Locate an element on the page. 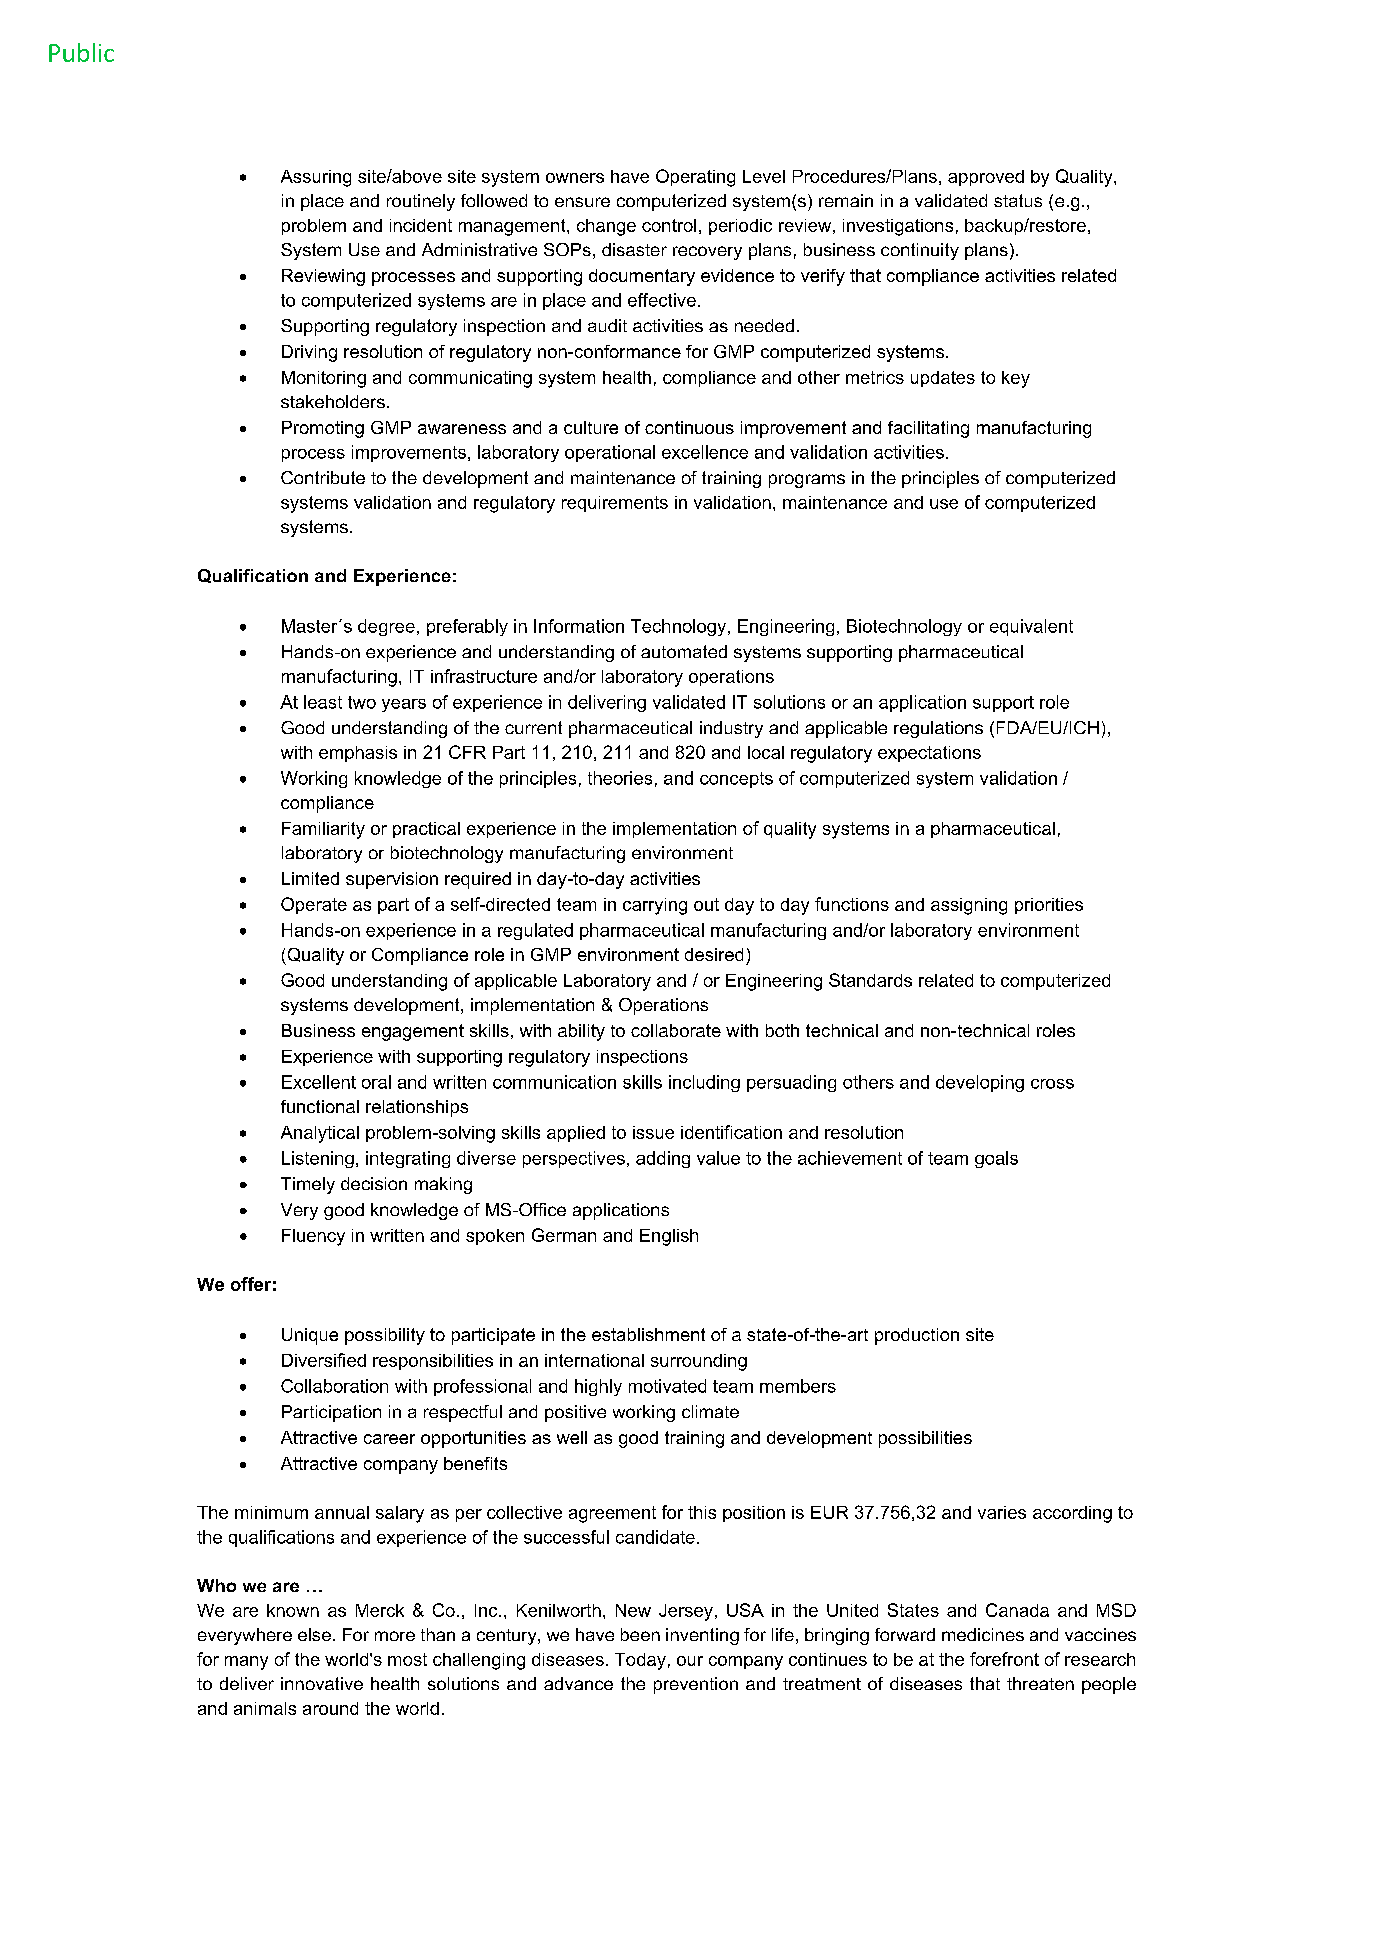  approved is located at coordinates (986, 178).
